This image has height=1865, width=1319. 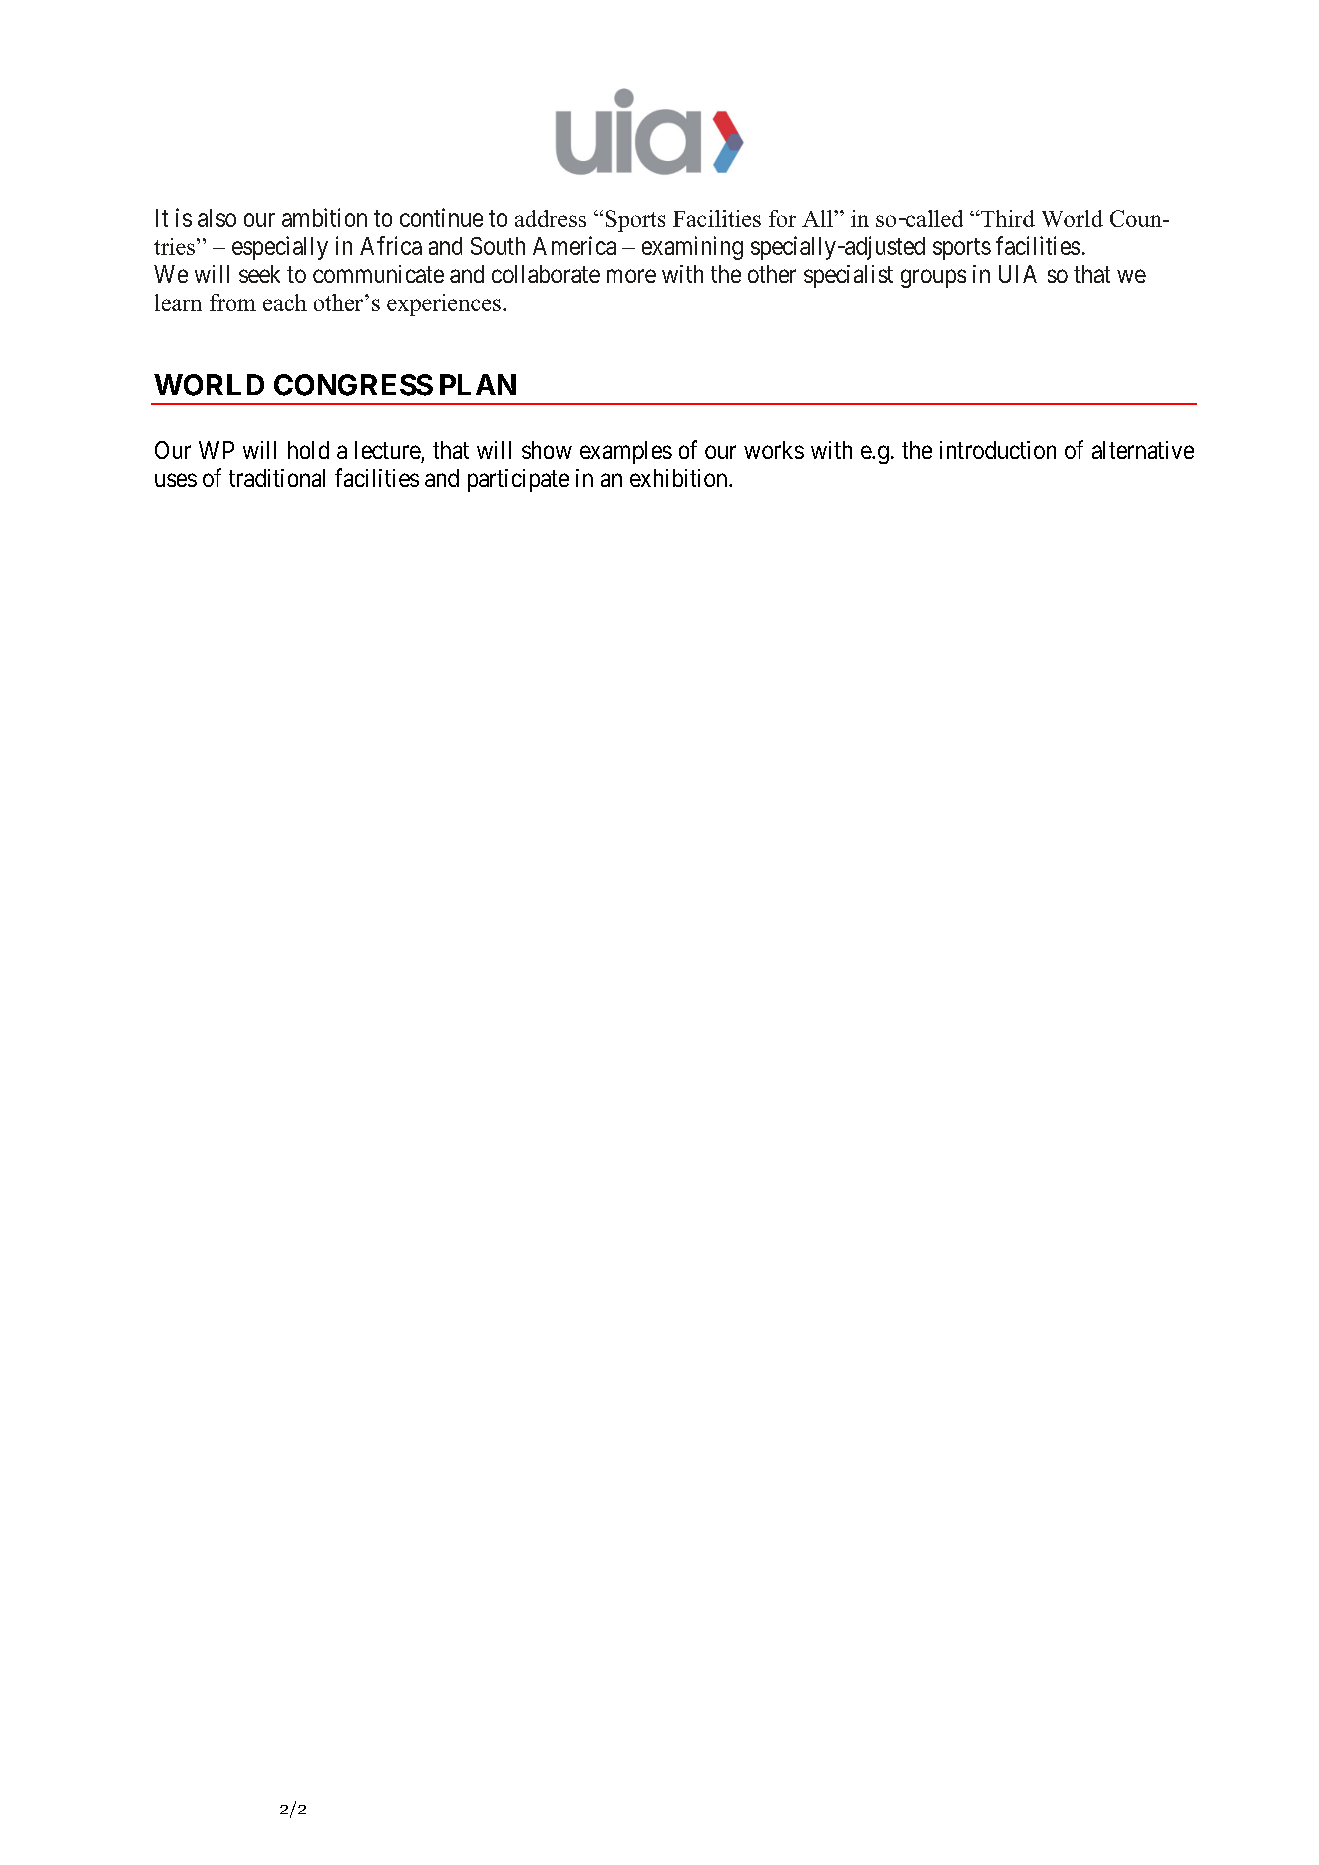 I want to click on introduction, so click(x=998, y=450).
